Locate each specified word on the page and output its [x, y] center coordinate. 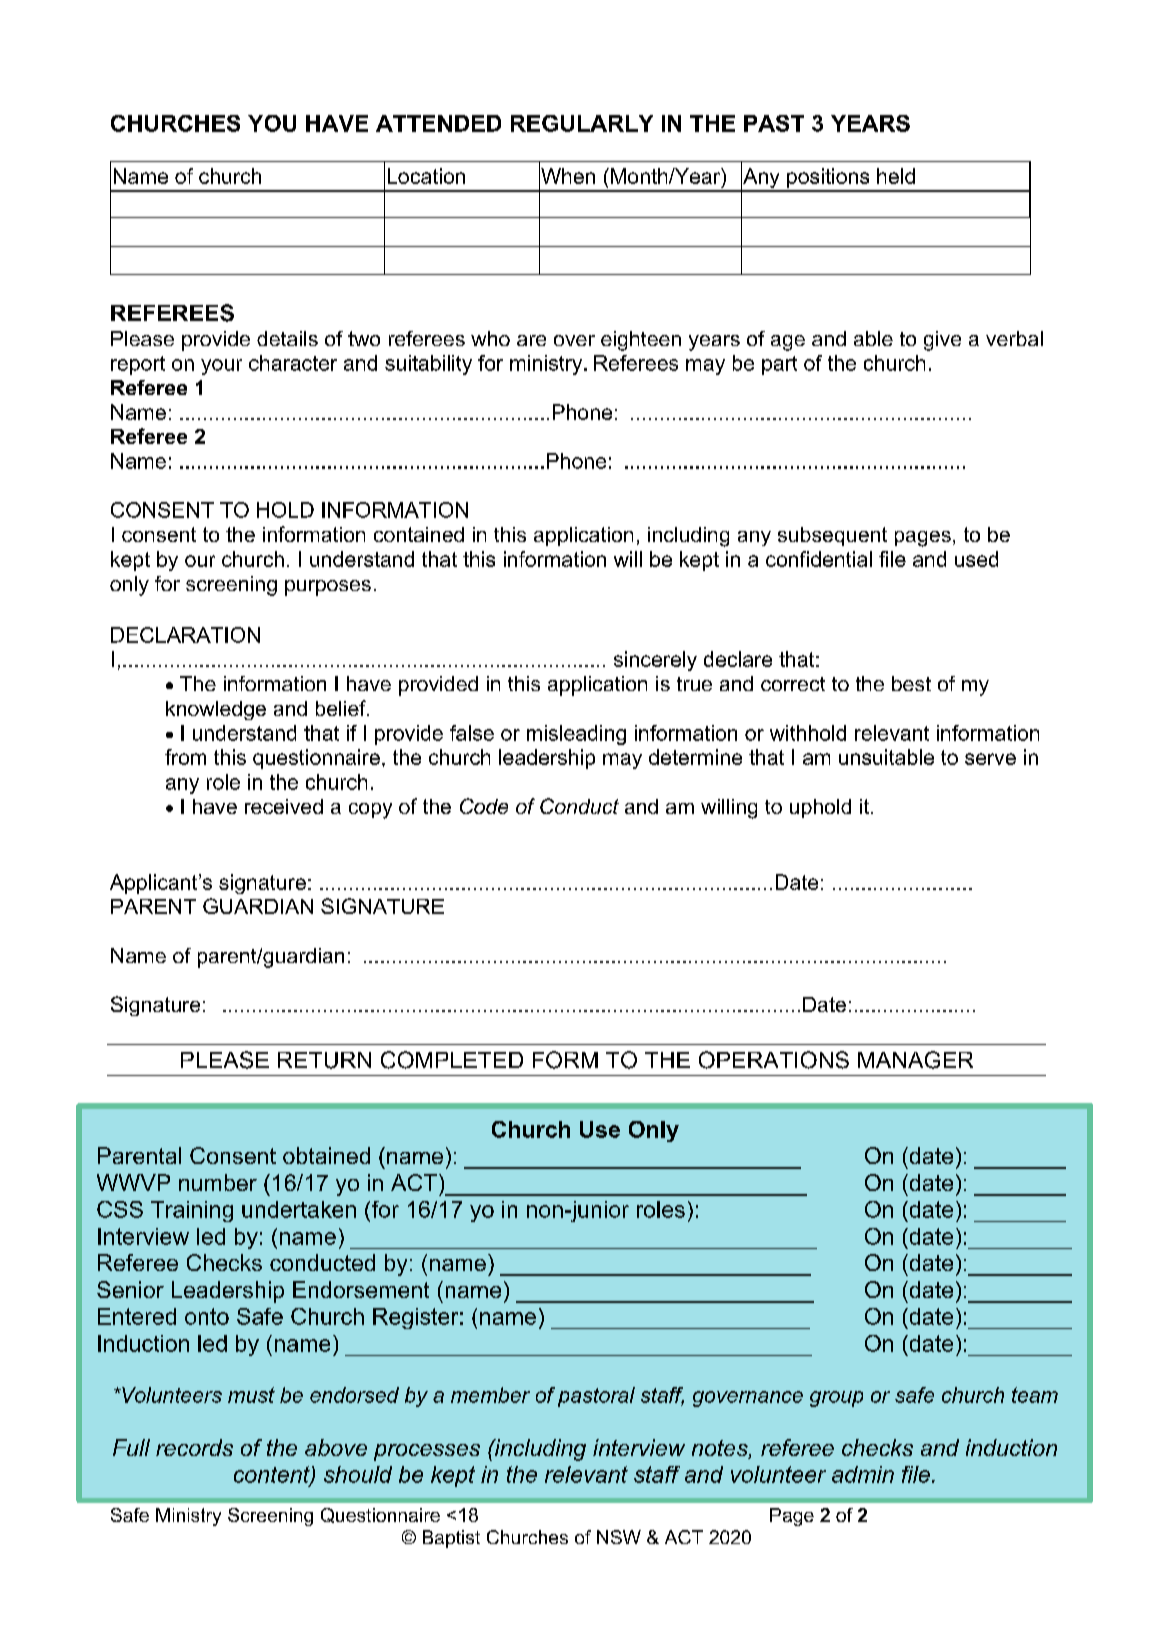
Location [426, 176]
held [896, 176]
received [284, 806]
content [273, 1475]
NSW [619, 1537]
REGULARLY [582, 123]
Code [484, 806]
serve [990, 759]
